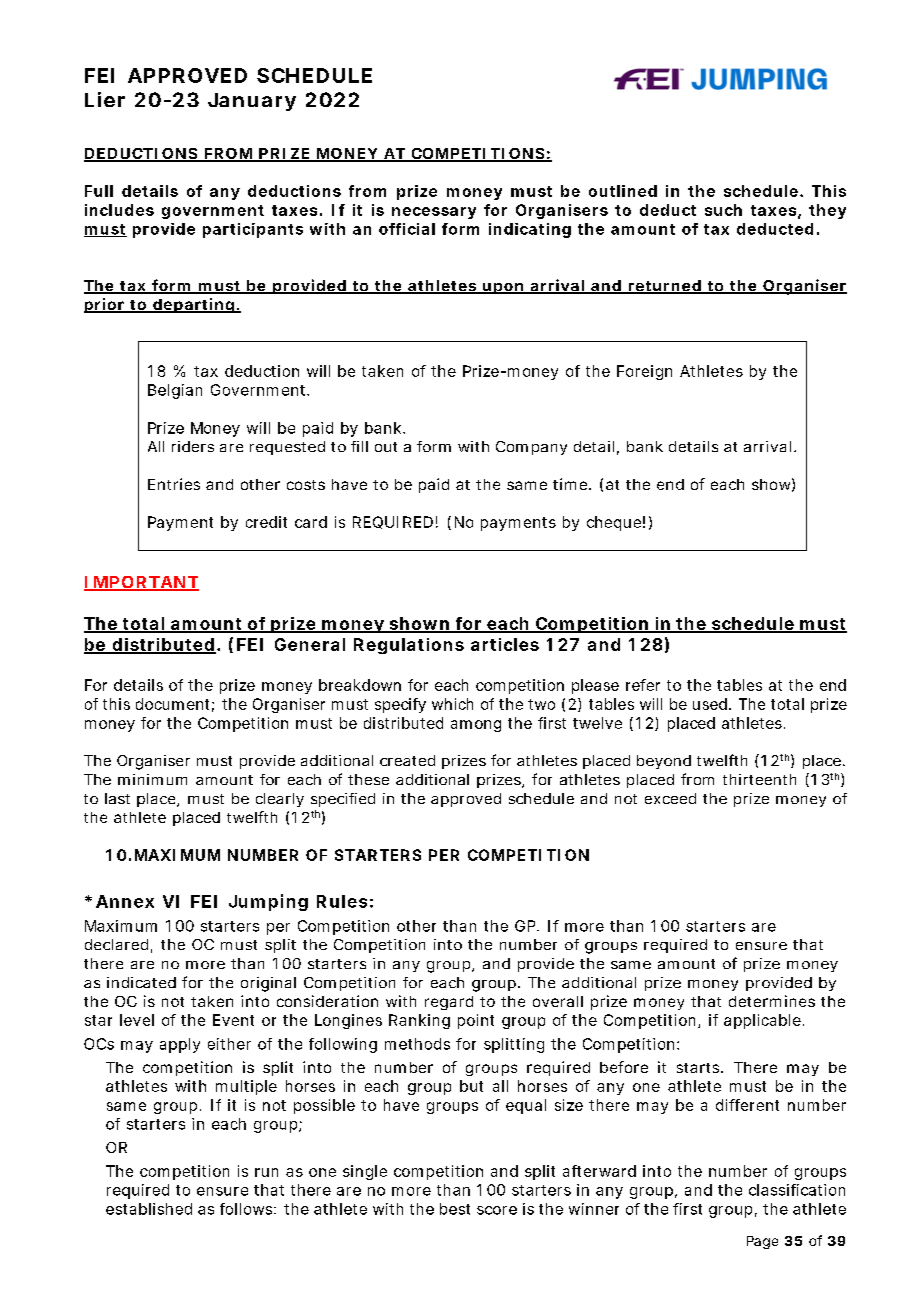 The image size is (924, 1308). Describe the element at coordinates (762, 1242) in the screenshot. I see `Page` at that location.
